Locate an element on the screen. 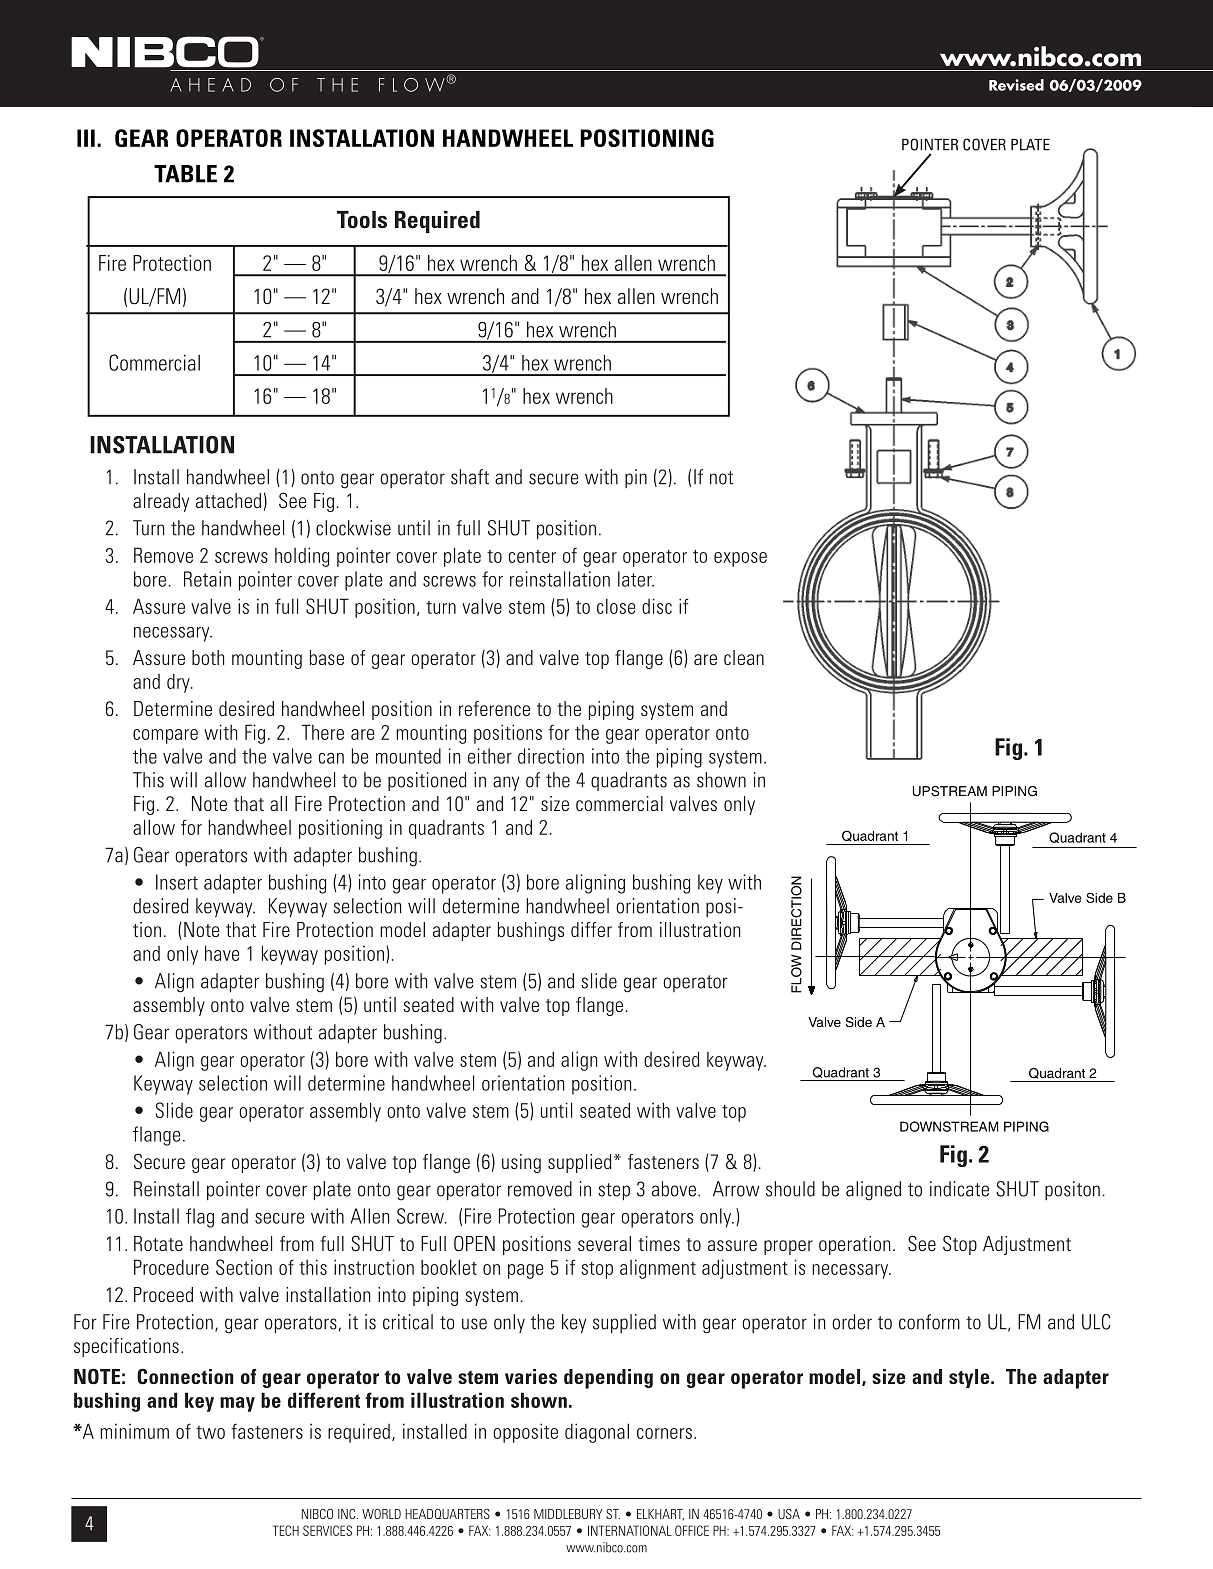  have is located at coordinates (222, 953).
